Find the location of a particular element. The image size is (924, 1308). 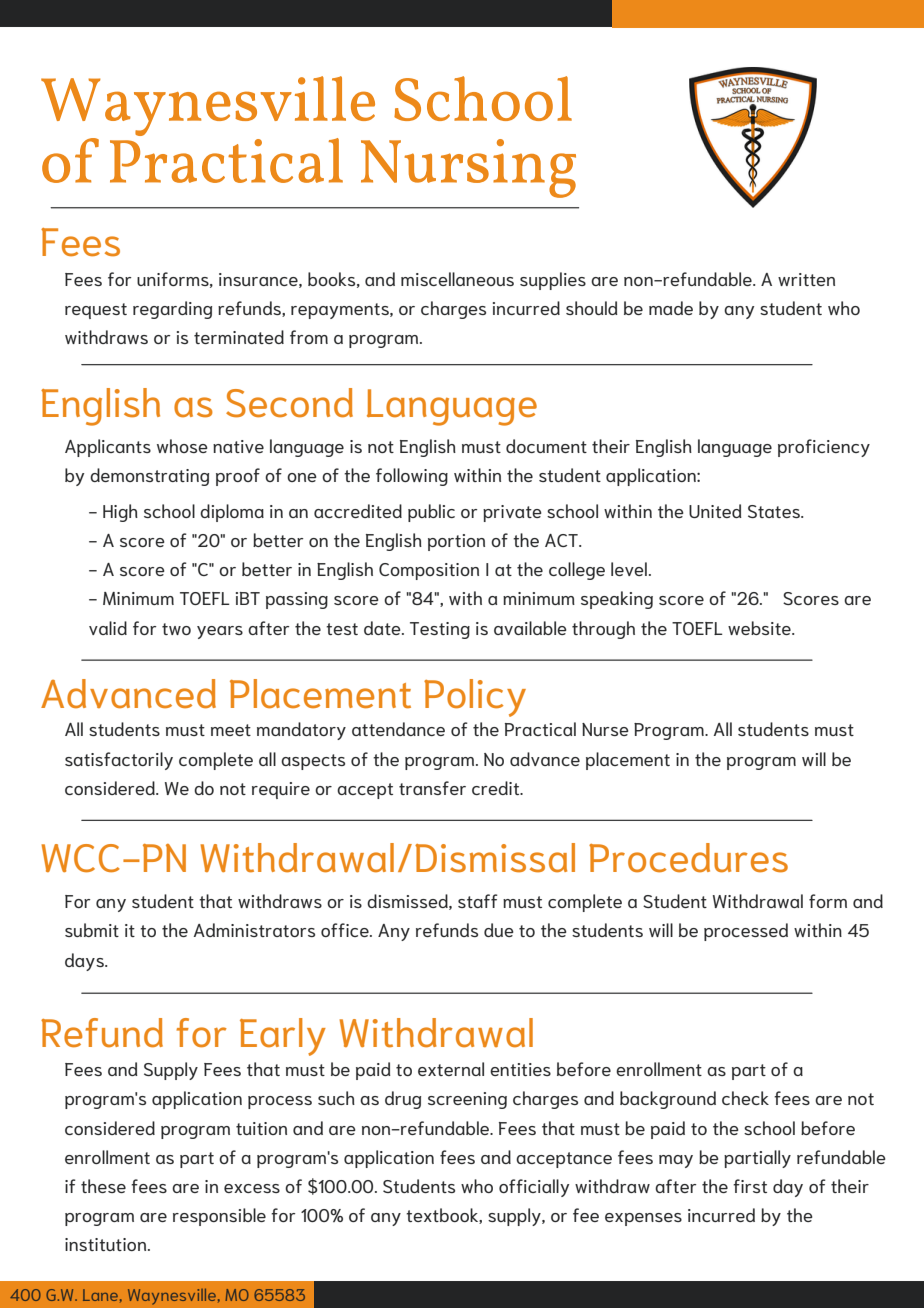

Policy is located at coordinates (475, 698).
